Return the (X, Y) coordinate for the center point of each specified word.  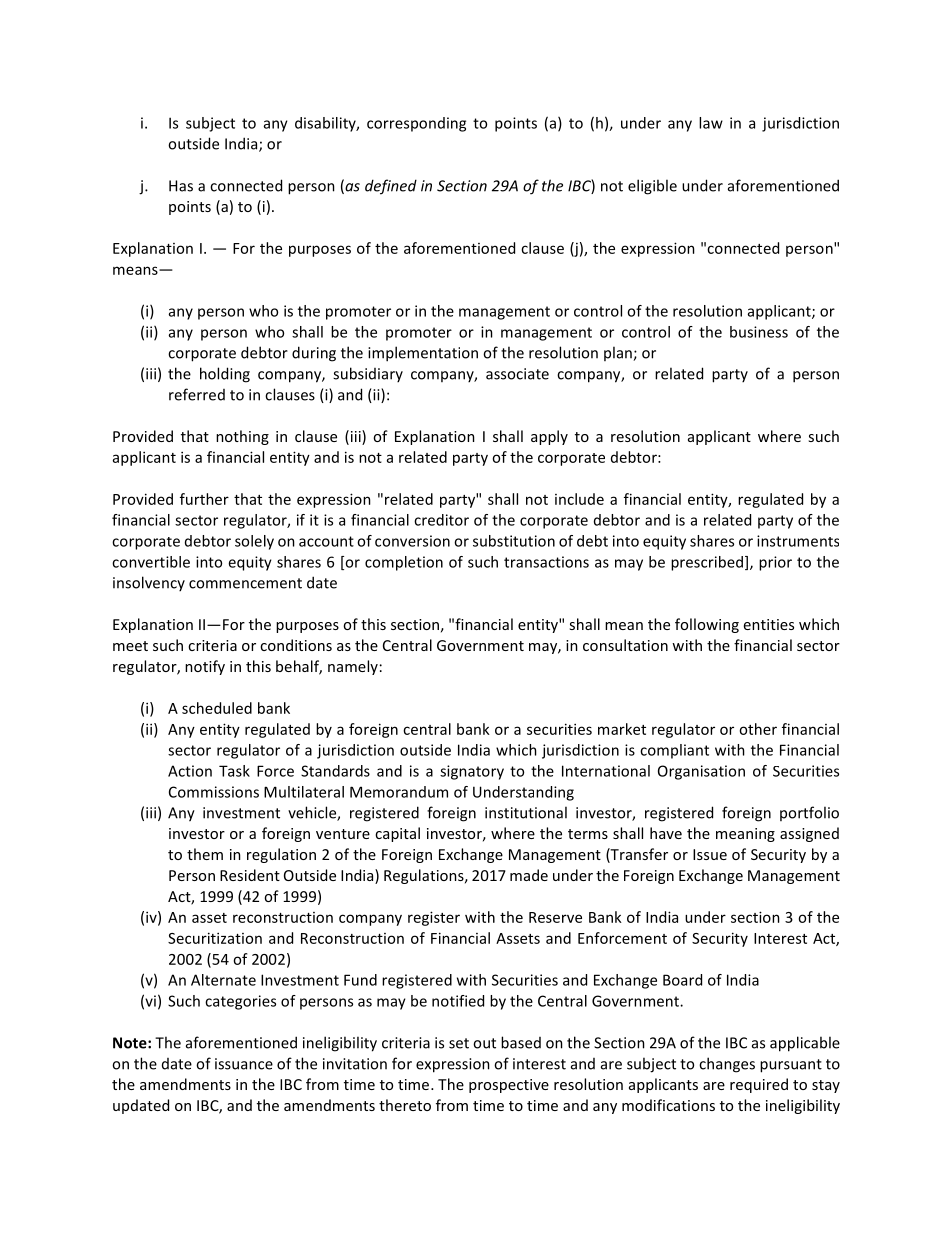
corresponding (416, 124)
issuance (244, 1064)
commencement (245, 583)
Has (181, 186)
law (711, 123)
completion (404, 563)
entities (769, 624)
